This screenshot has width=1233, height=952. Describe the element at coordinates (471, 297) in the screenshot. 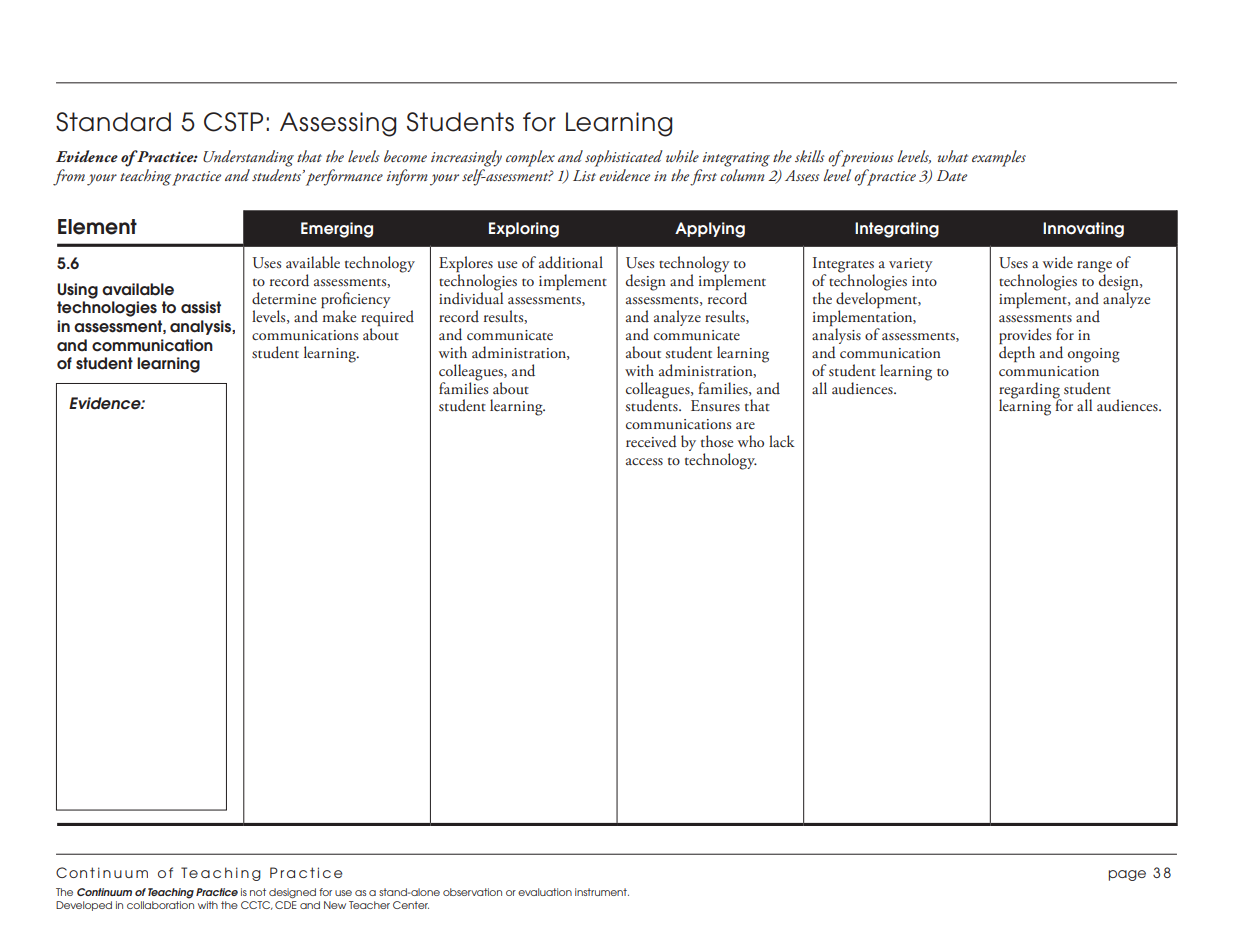

I see `individual` at that location.
